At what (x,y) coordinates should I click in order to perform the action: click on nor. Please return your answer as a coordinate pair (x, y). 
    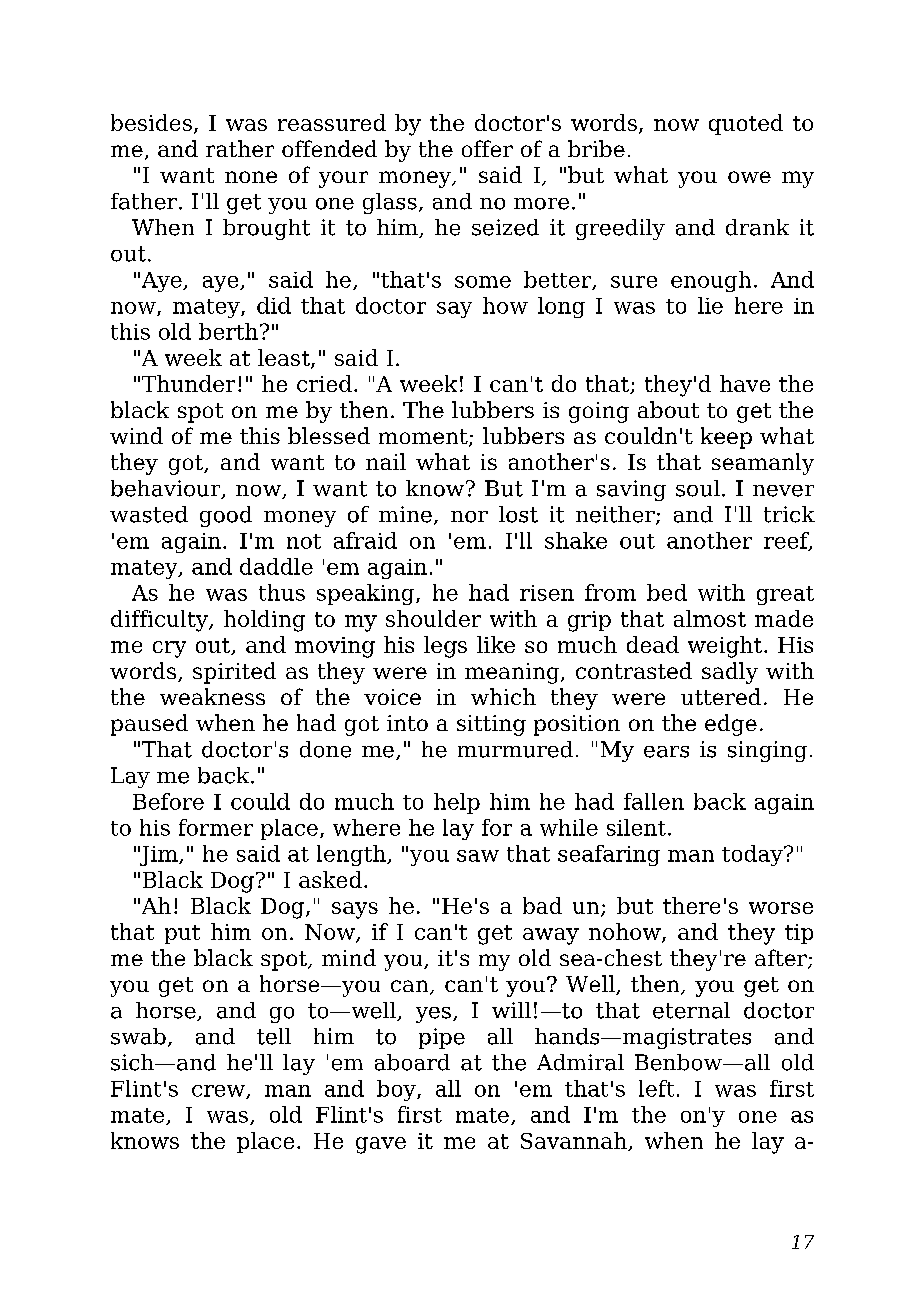
    Looking at the image, I should click on (469, 517).
